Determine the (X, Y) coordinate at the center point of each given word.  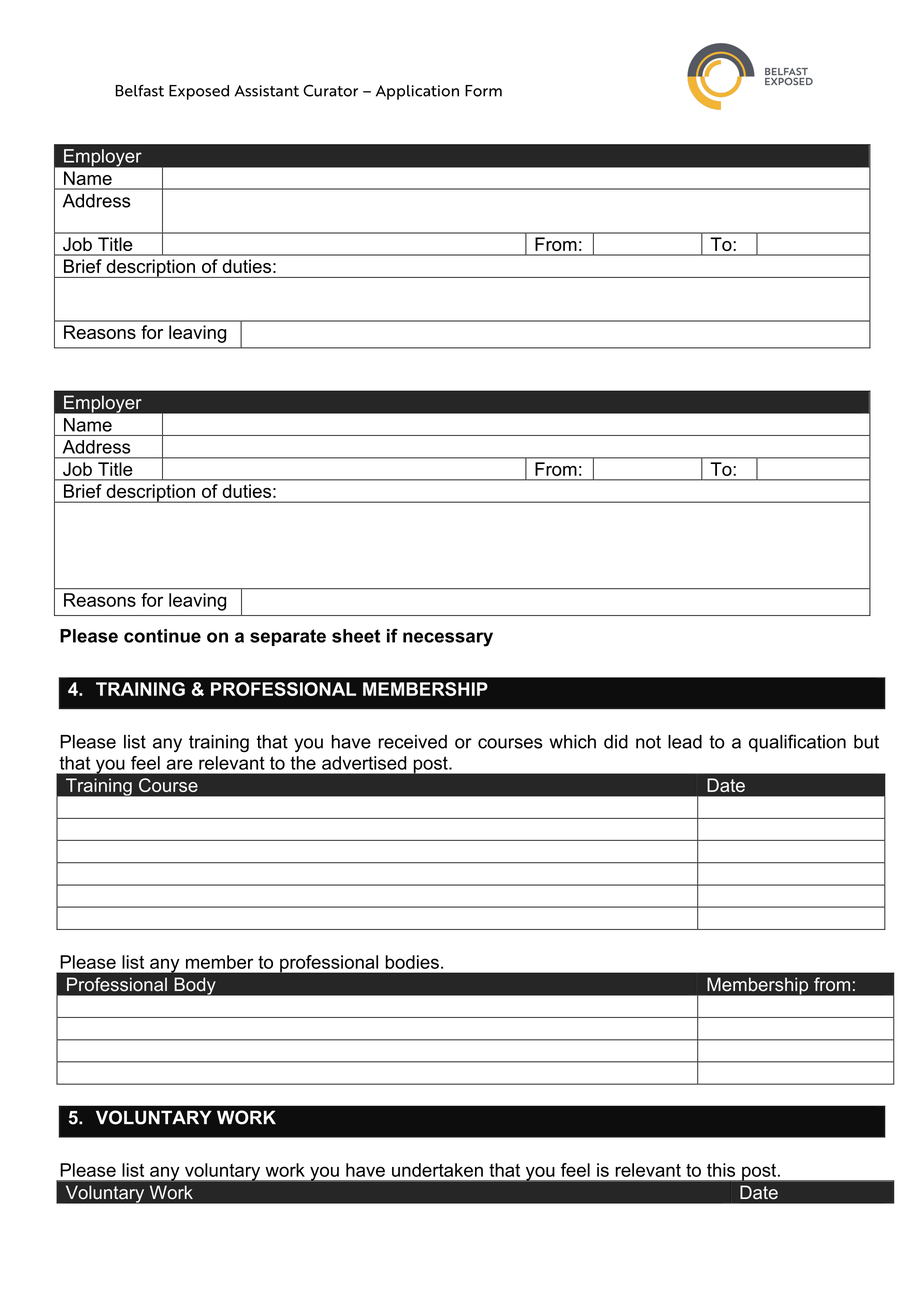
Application (417, 92)
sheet (356, 636)
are (180, 764)
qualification (797, 743)
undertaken (437, 1170)
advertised (364, 763)
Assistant (266, 91)
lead (685, 742)
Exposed (199, 92)
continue (162, 636)
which (572, 742)
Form (483, 91)
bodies (412, 962)
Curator (330, 90)
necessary (448, 639)
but (866, 742)
